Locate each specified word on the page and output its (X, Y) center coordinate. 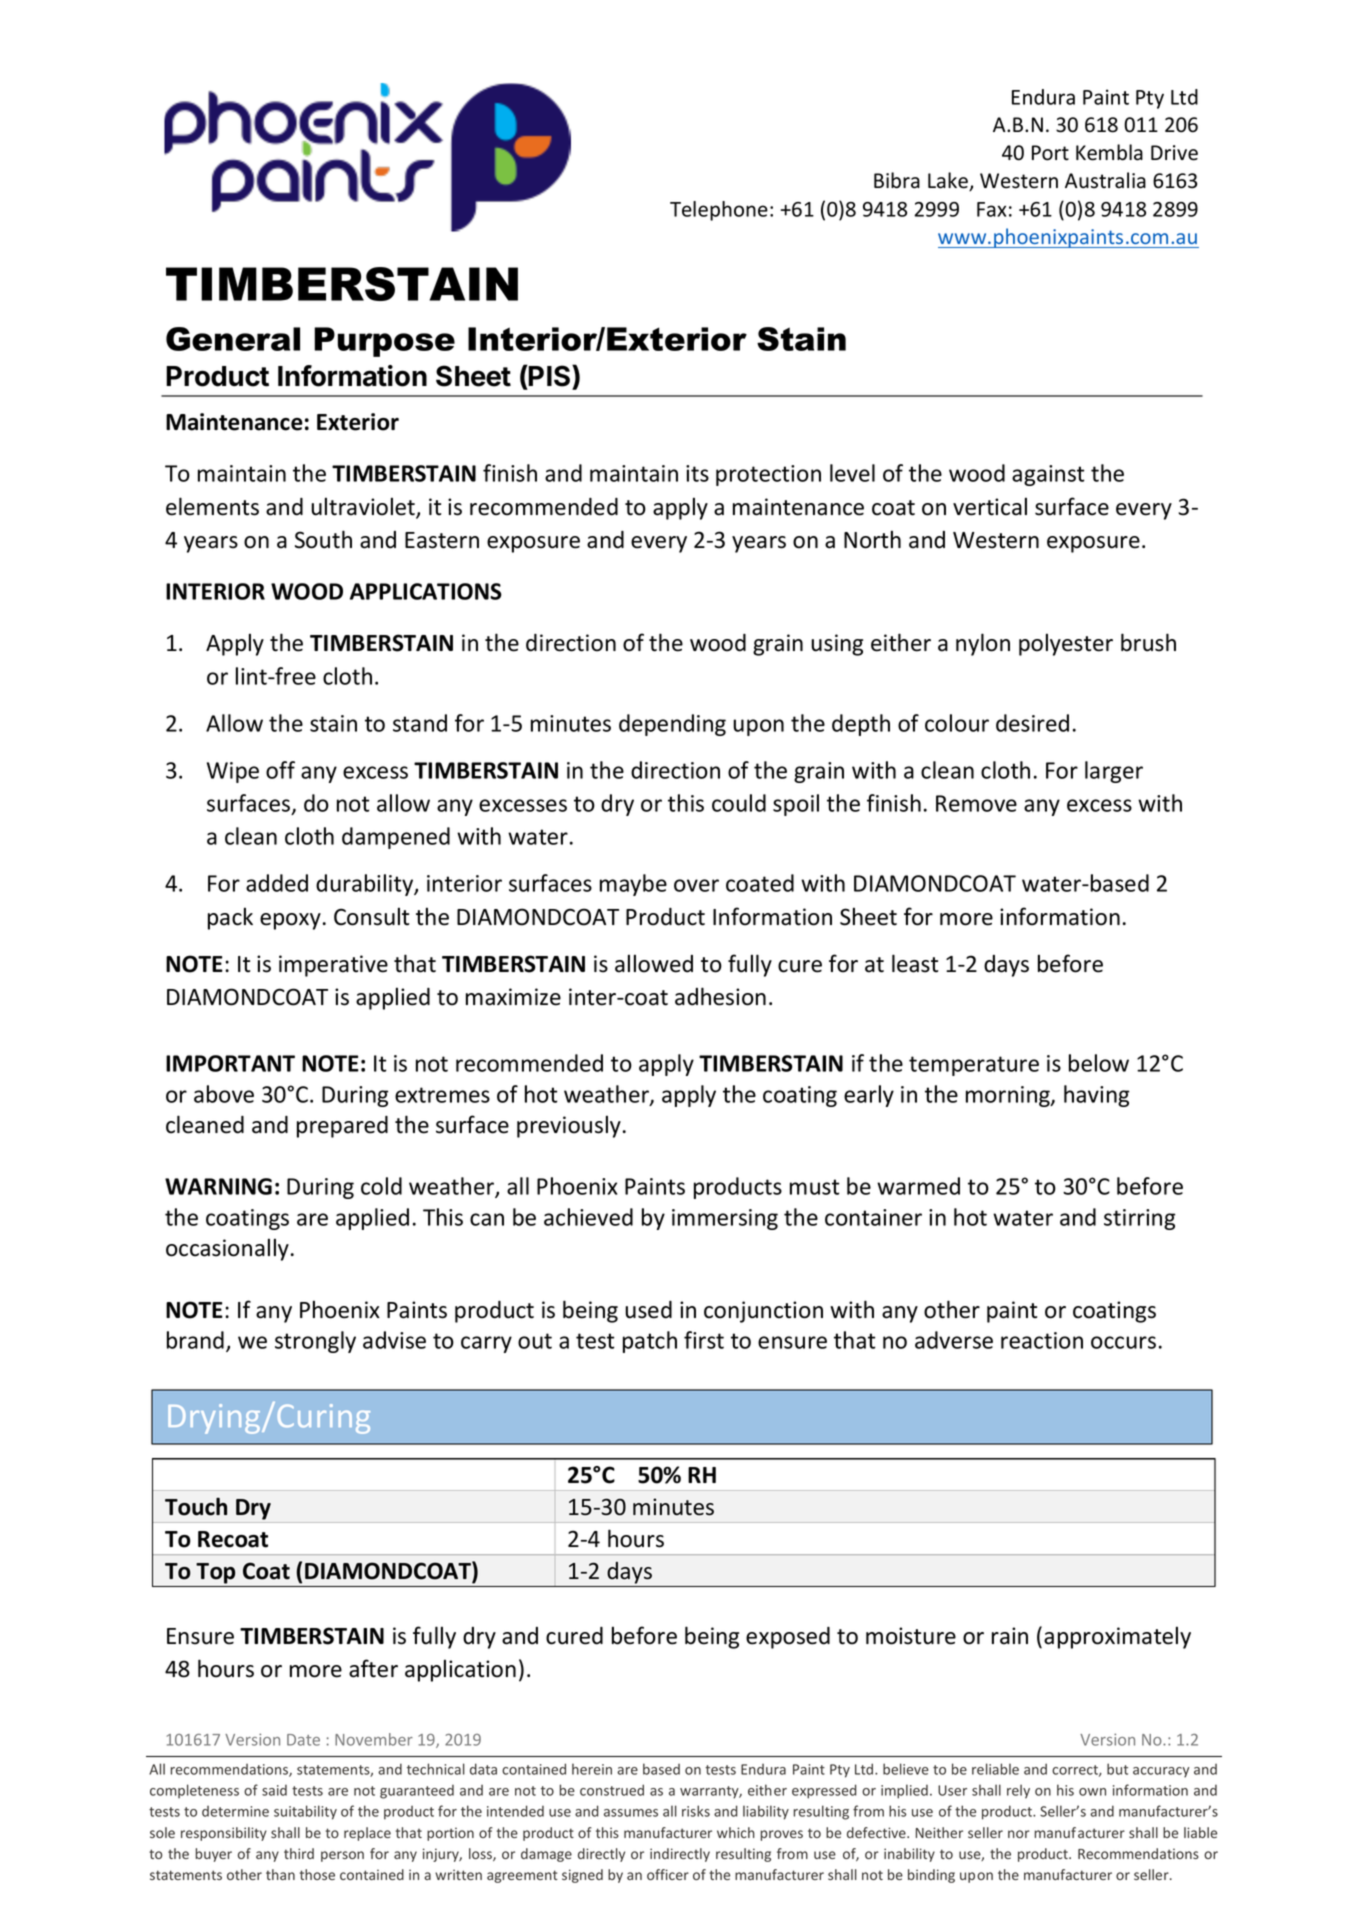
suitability (305, 1812)
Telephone (719, 211)
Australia (1105, 180)
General (233, 339)
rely (1018, 1791)
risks (696, 1811)
